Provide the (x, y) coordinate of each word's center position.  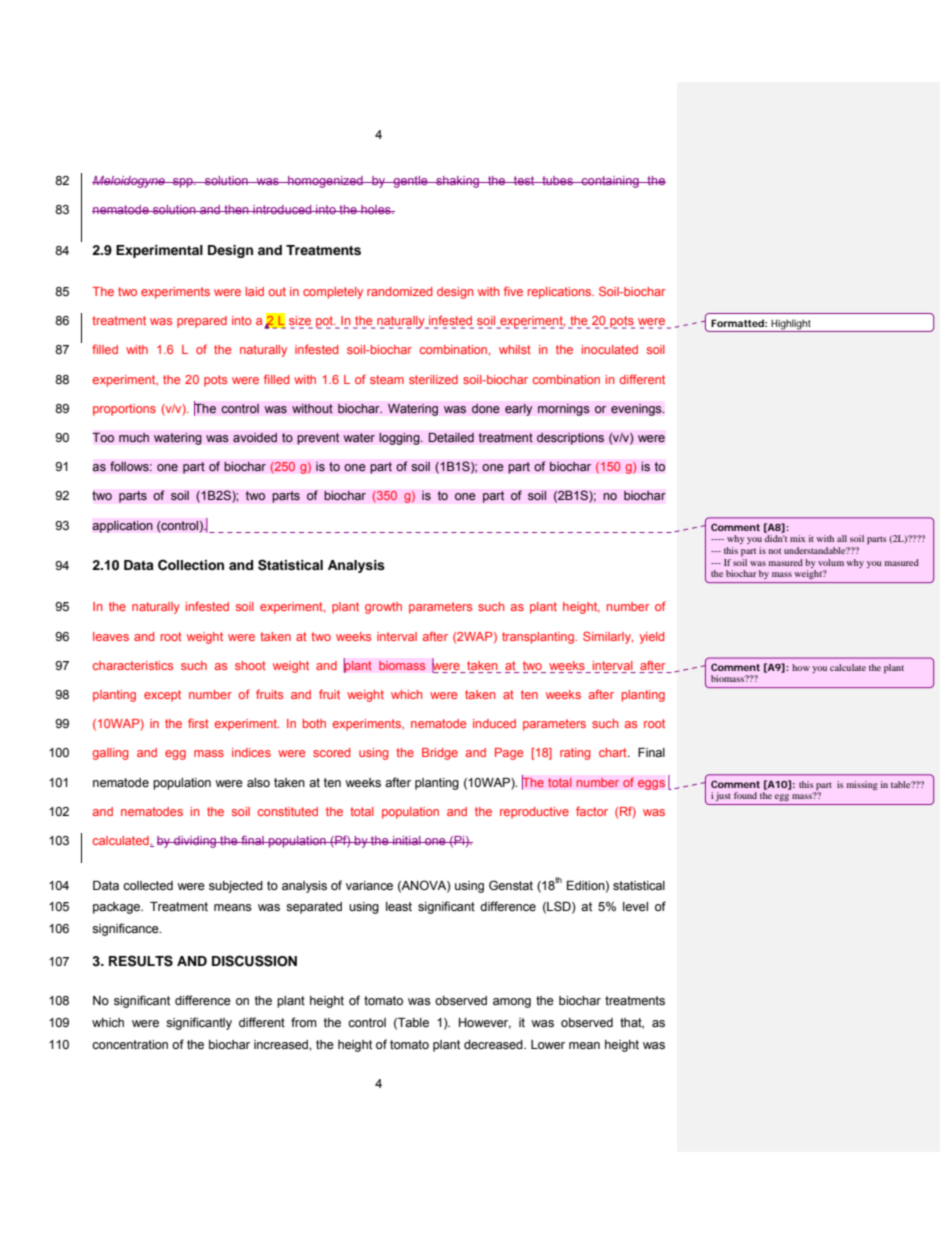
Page (509, 754)
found (745, 795)
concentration (130, 1045)
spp (183, 183)
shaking (457, 182)
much (134, 438)
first (198, 723)
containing (610, 182)
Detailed (451, 437)
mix (798, 538)
